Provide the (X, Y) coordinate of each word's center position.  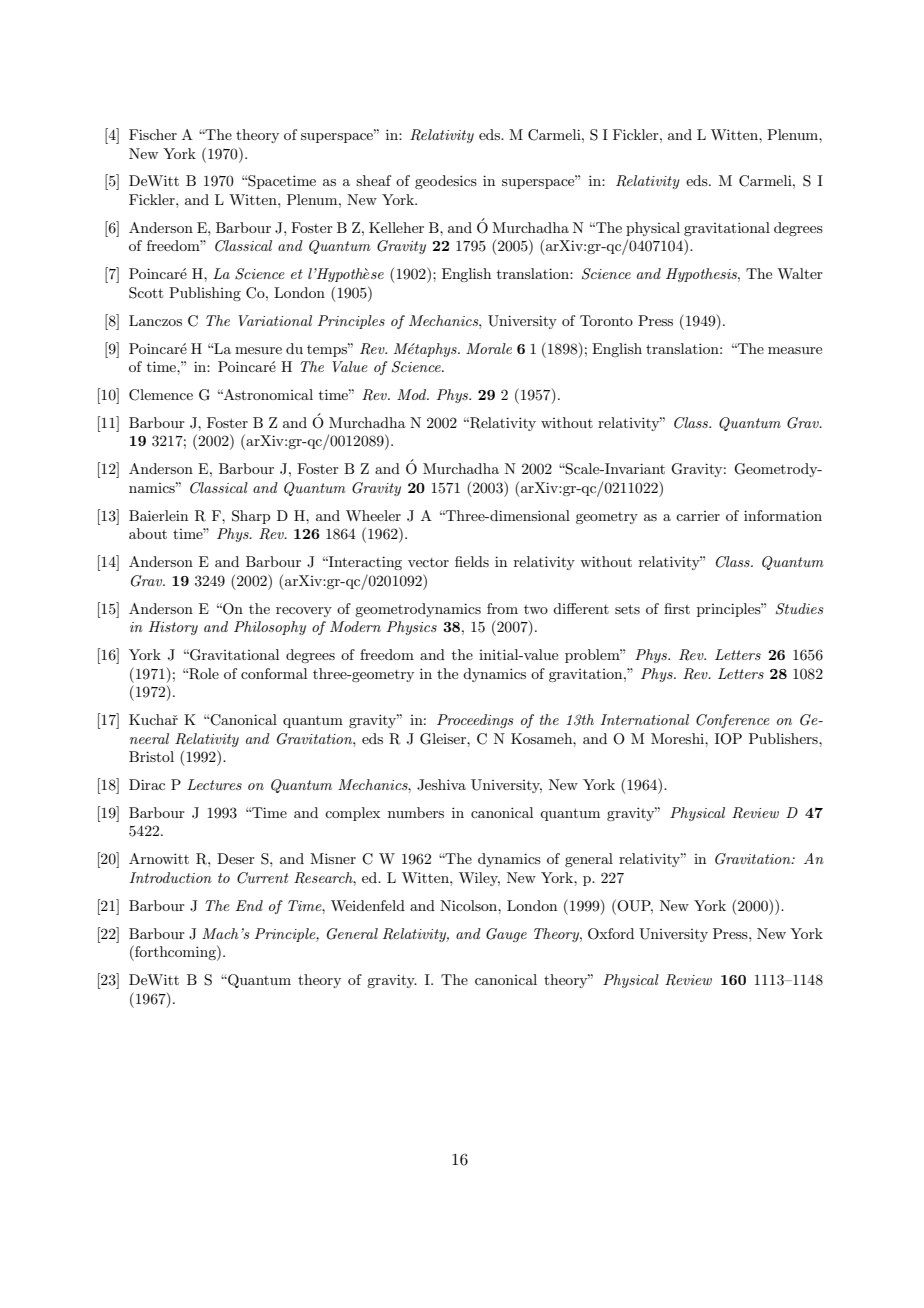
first (677, 608)
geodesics (446, 182)
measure (795, 350)
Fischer (153, 134)
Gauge (506, 935)
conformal (274, 673)
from (502, 608)
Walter (800, 273)
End (249, 905)
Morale (489, 348)
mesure (258, 350)
